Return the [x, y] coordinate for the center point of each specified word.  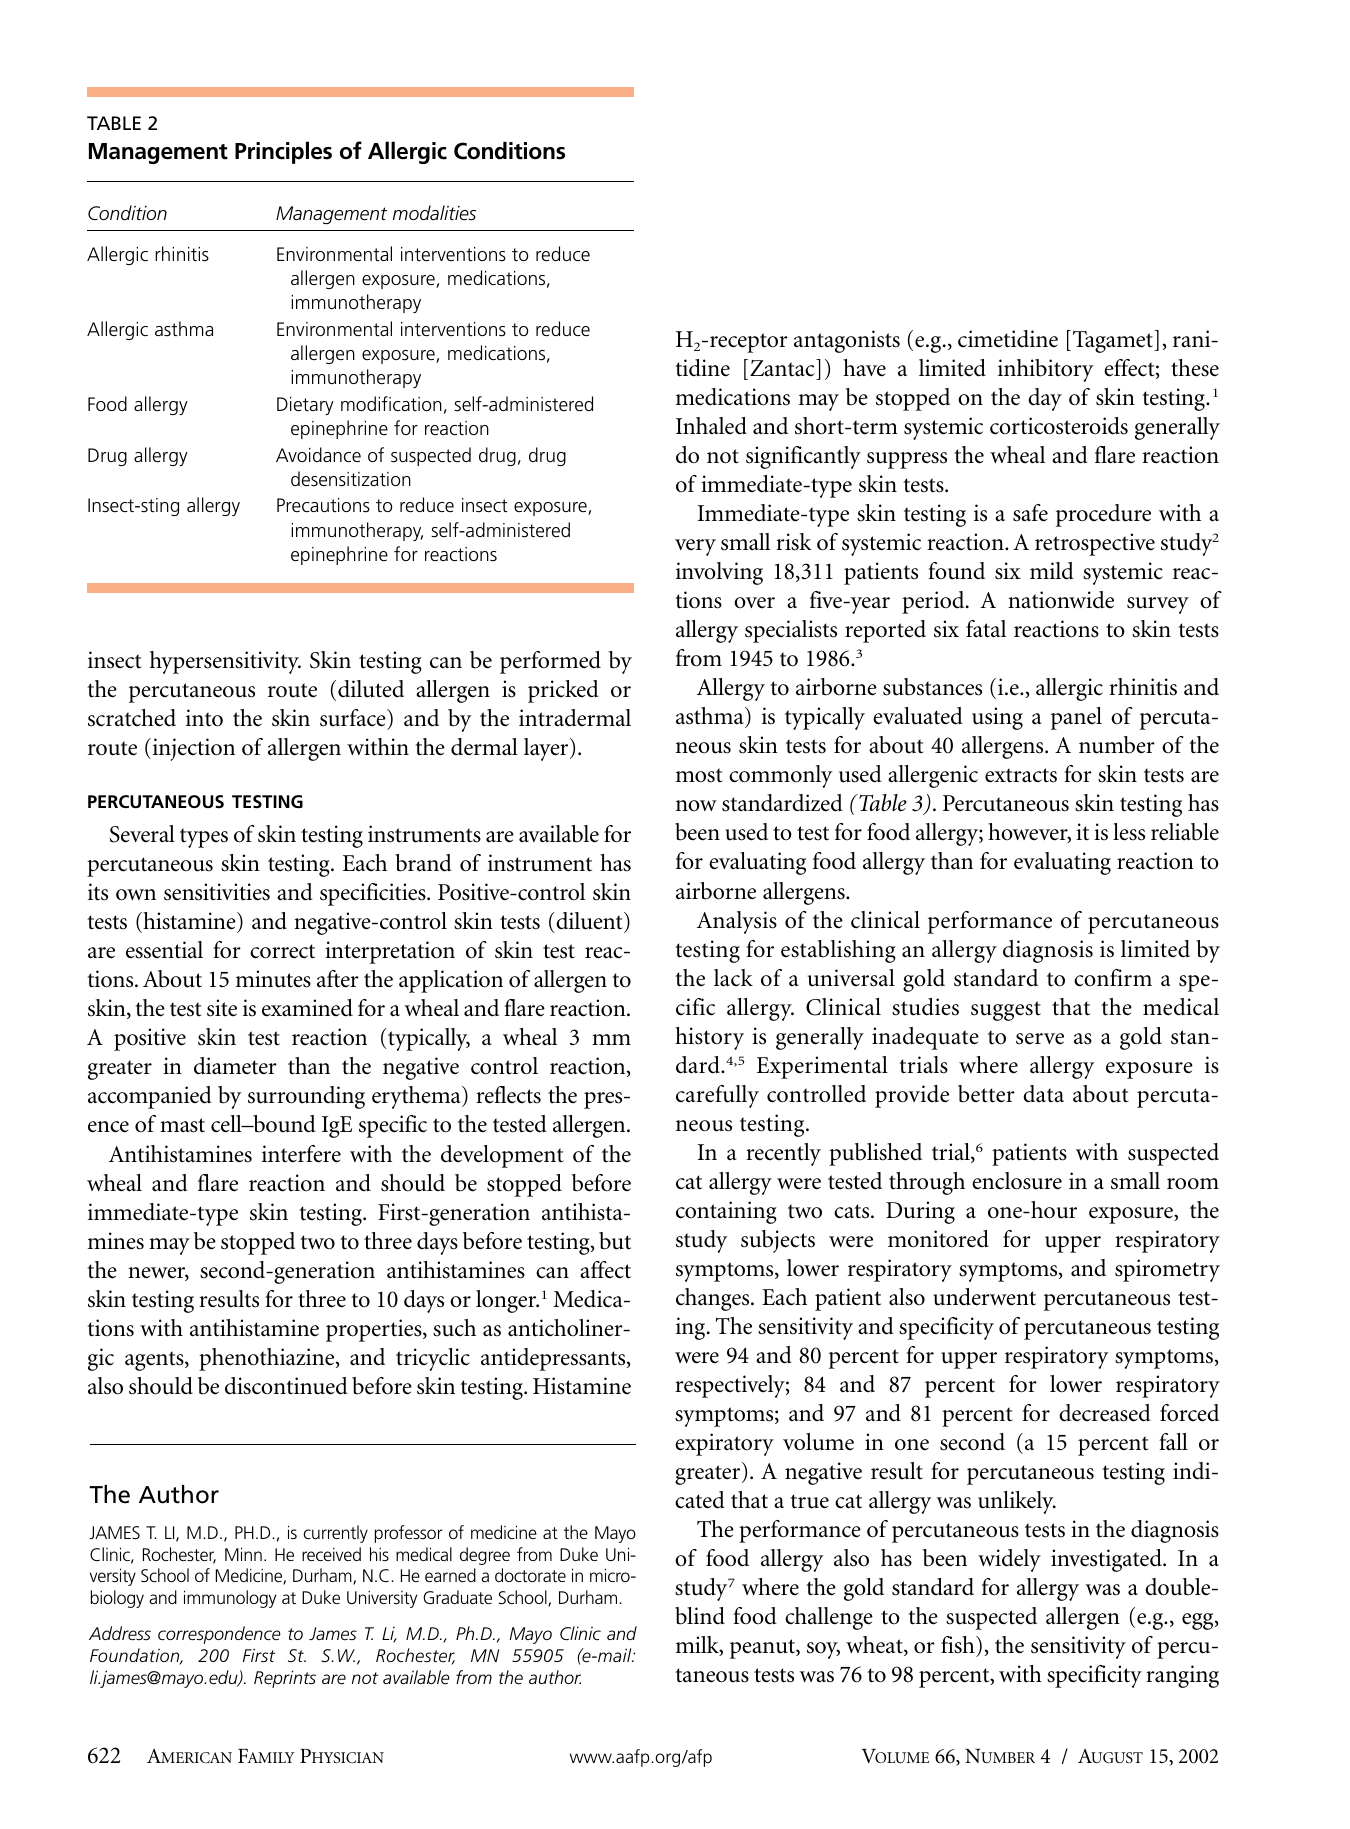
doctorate [530, 1575]
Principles [283, 152]
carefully [717, 1096]
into [204, 718]
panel [1076, 718]
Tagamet [1114, 341]
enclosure [1017, 1181]
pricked [563, 691]
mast [182, 1125]
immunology [230, 1599]
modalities [434, 213]
